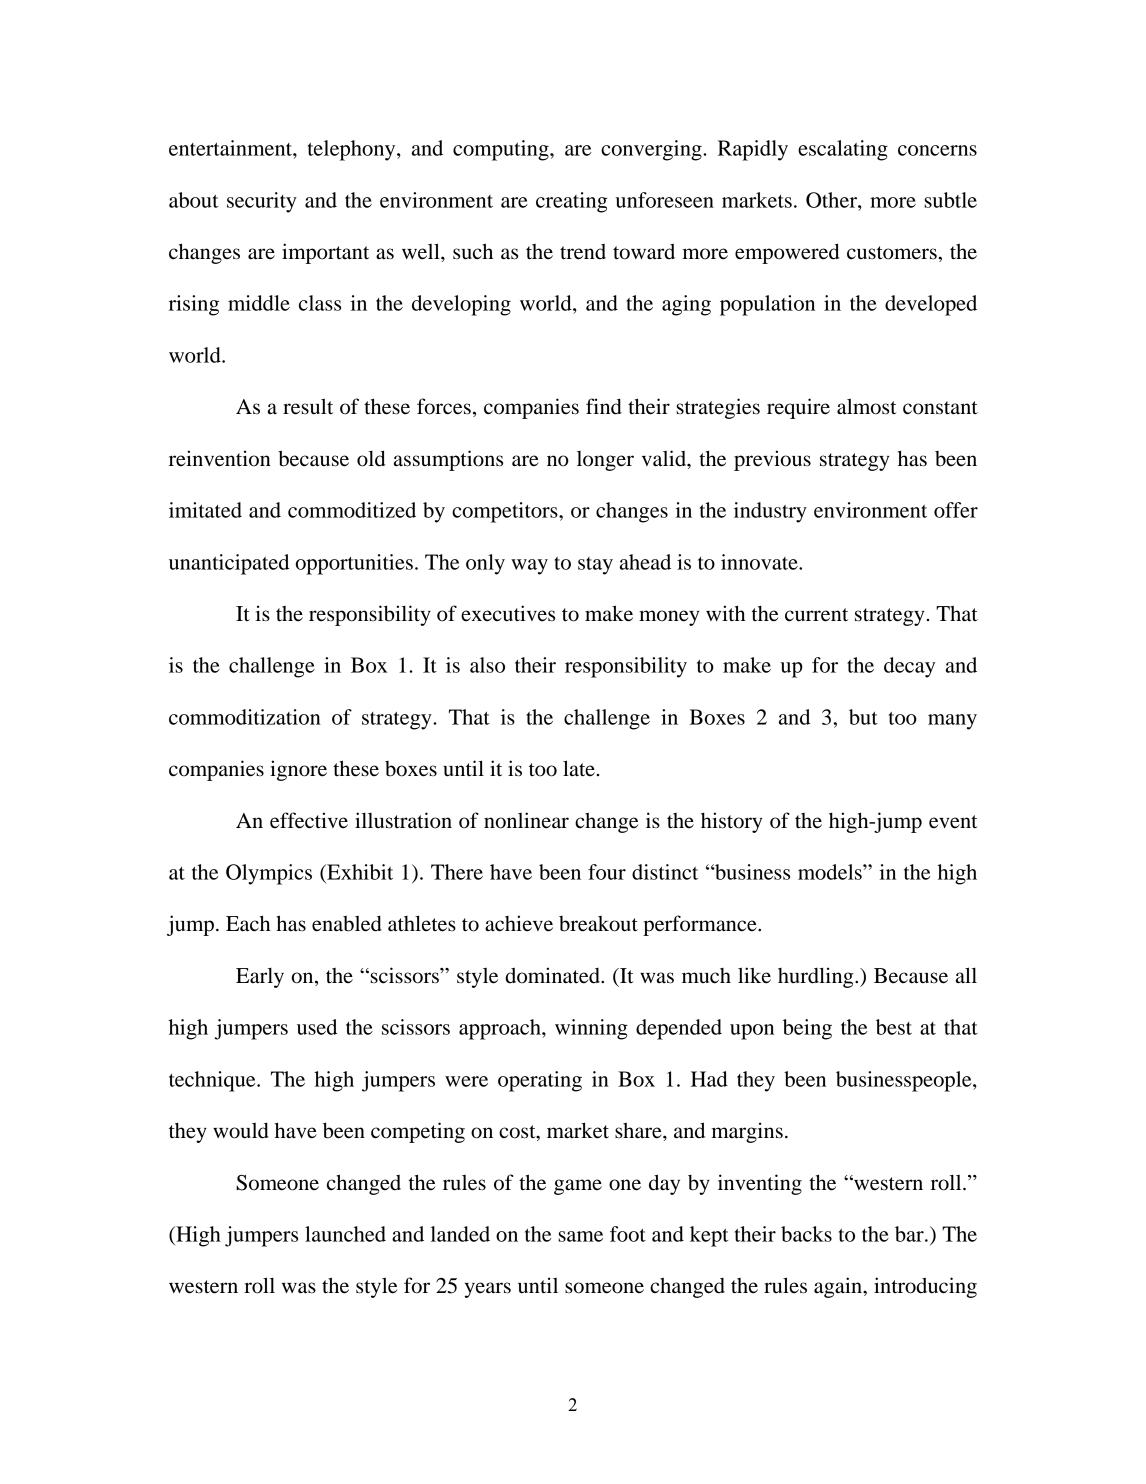 Image resolution: width=1146 pixels, height=1484 pixels. Describe the element at coordinates (579, 768) in the image. I see `late` at that location.
